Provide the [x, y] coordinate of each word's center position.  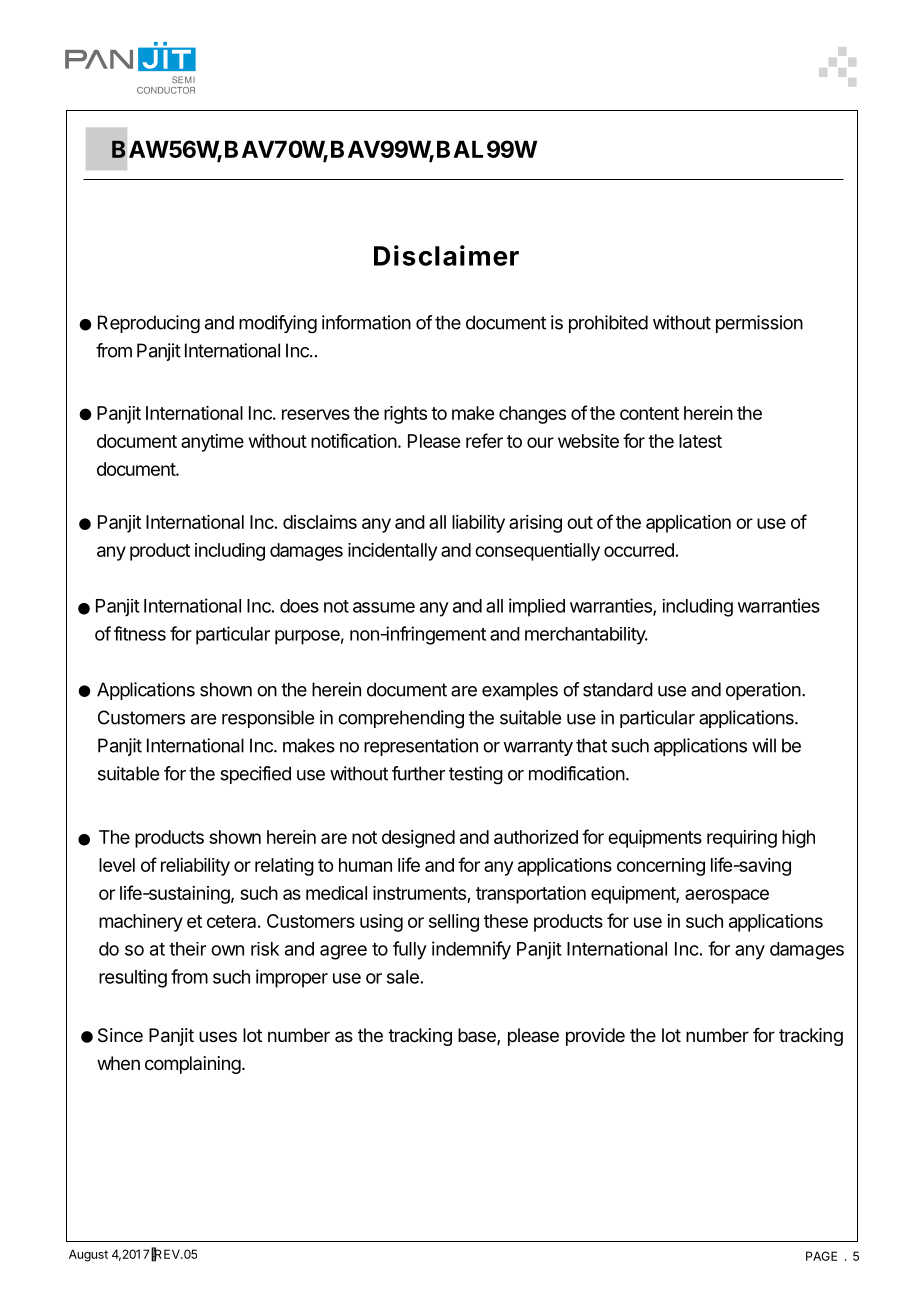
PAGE [821, 1256]
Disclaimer [446, 255]
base [478, 1036]
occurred [639, 550]
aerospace [727, 896]
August [88, 1255]
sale [403, 977]
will [764, 745]
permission [759, 324]
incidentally [392, 552]
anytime [212, 443]
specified [255, 775]
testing [476, 775]
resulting [133, 978]
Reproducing [149, 324]
